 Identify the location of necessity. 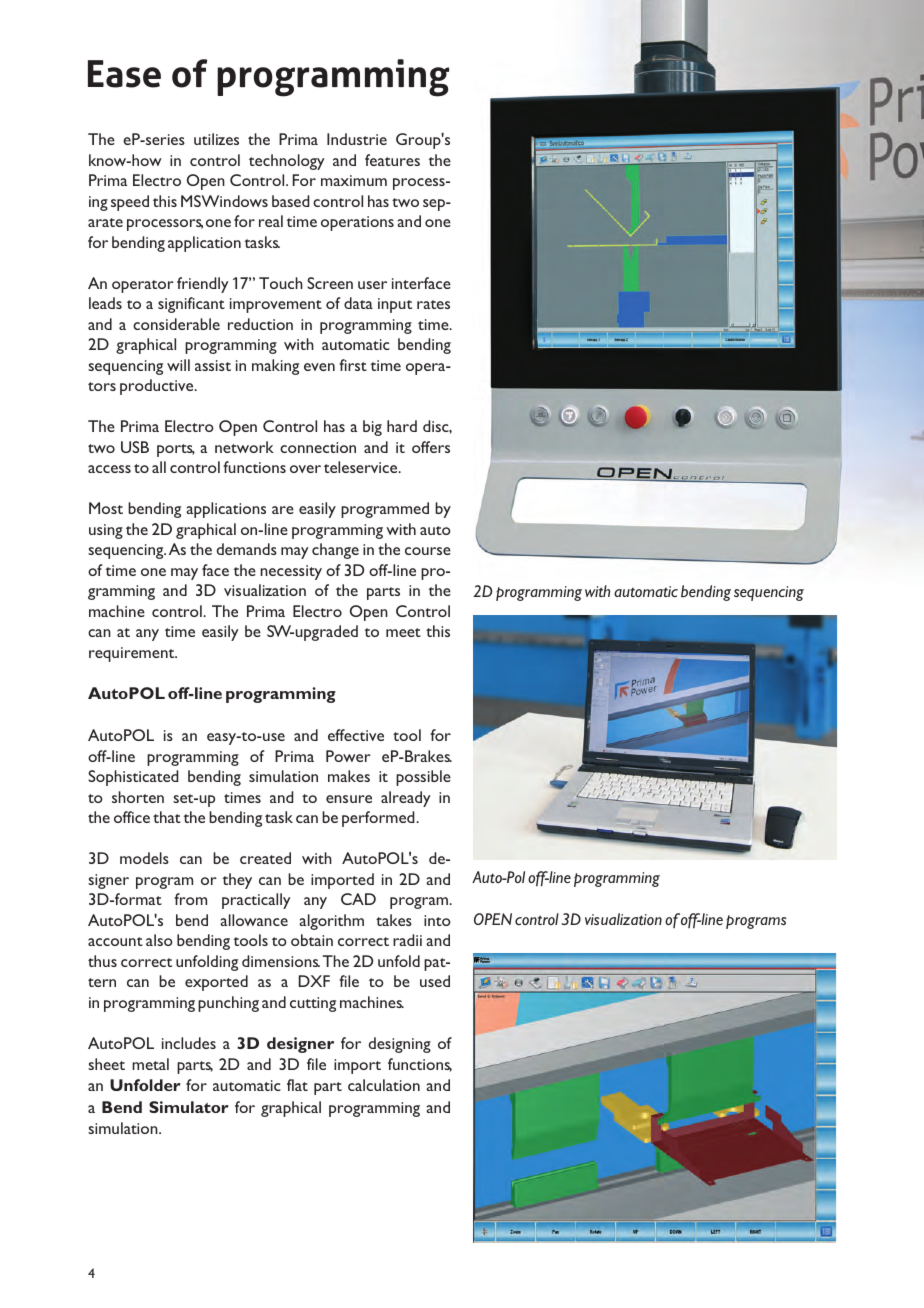
(291, 572).
